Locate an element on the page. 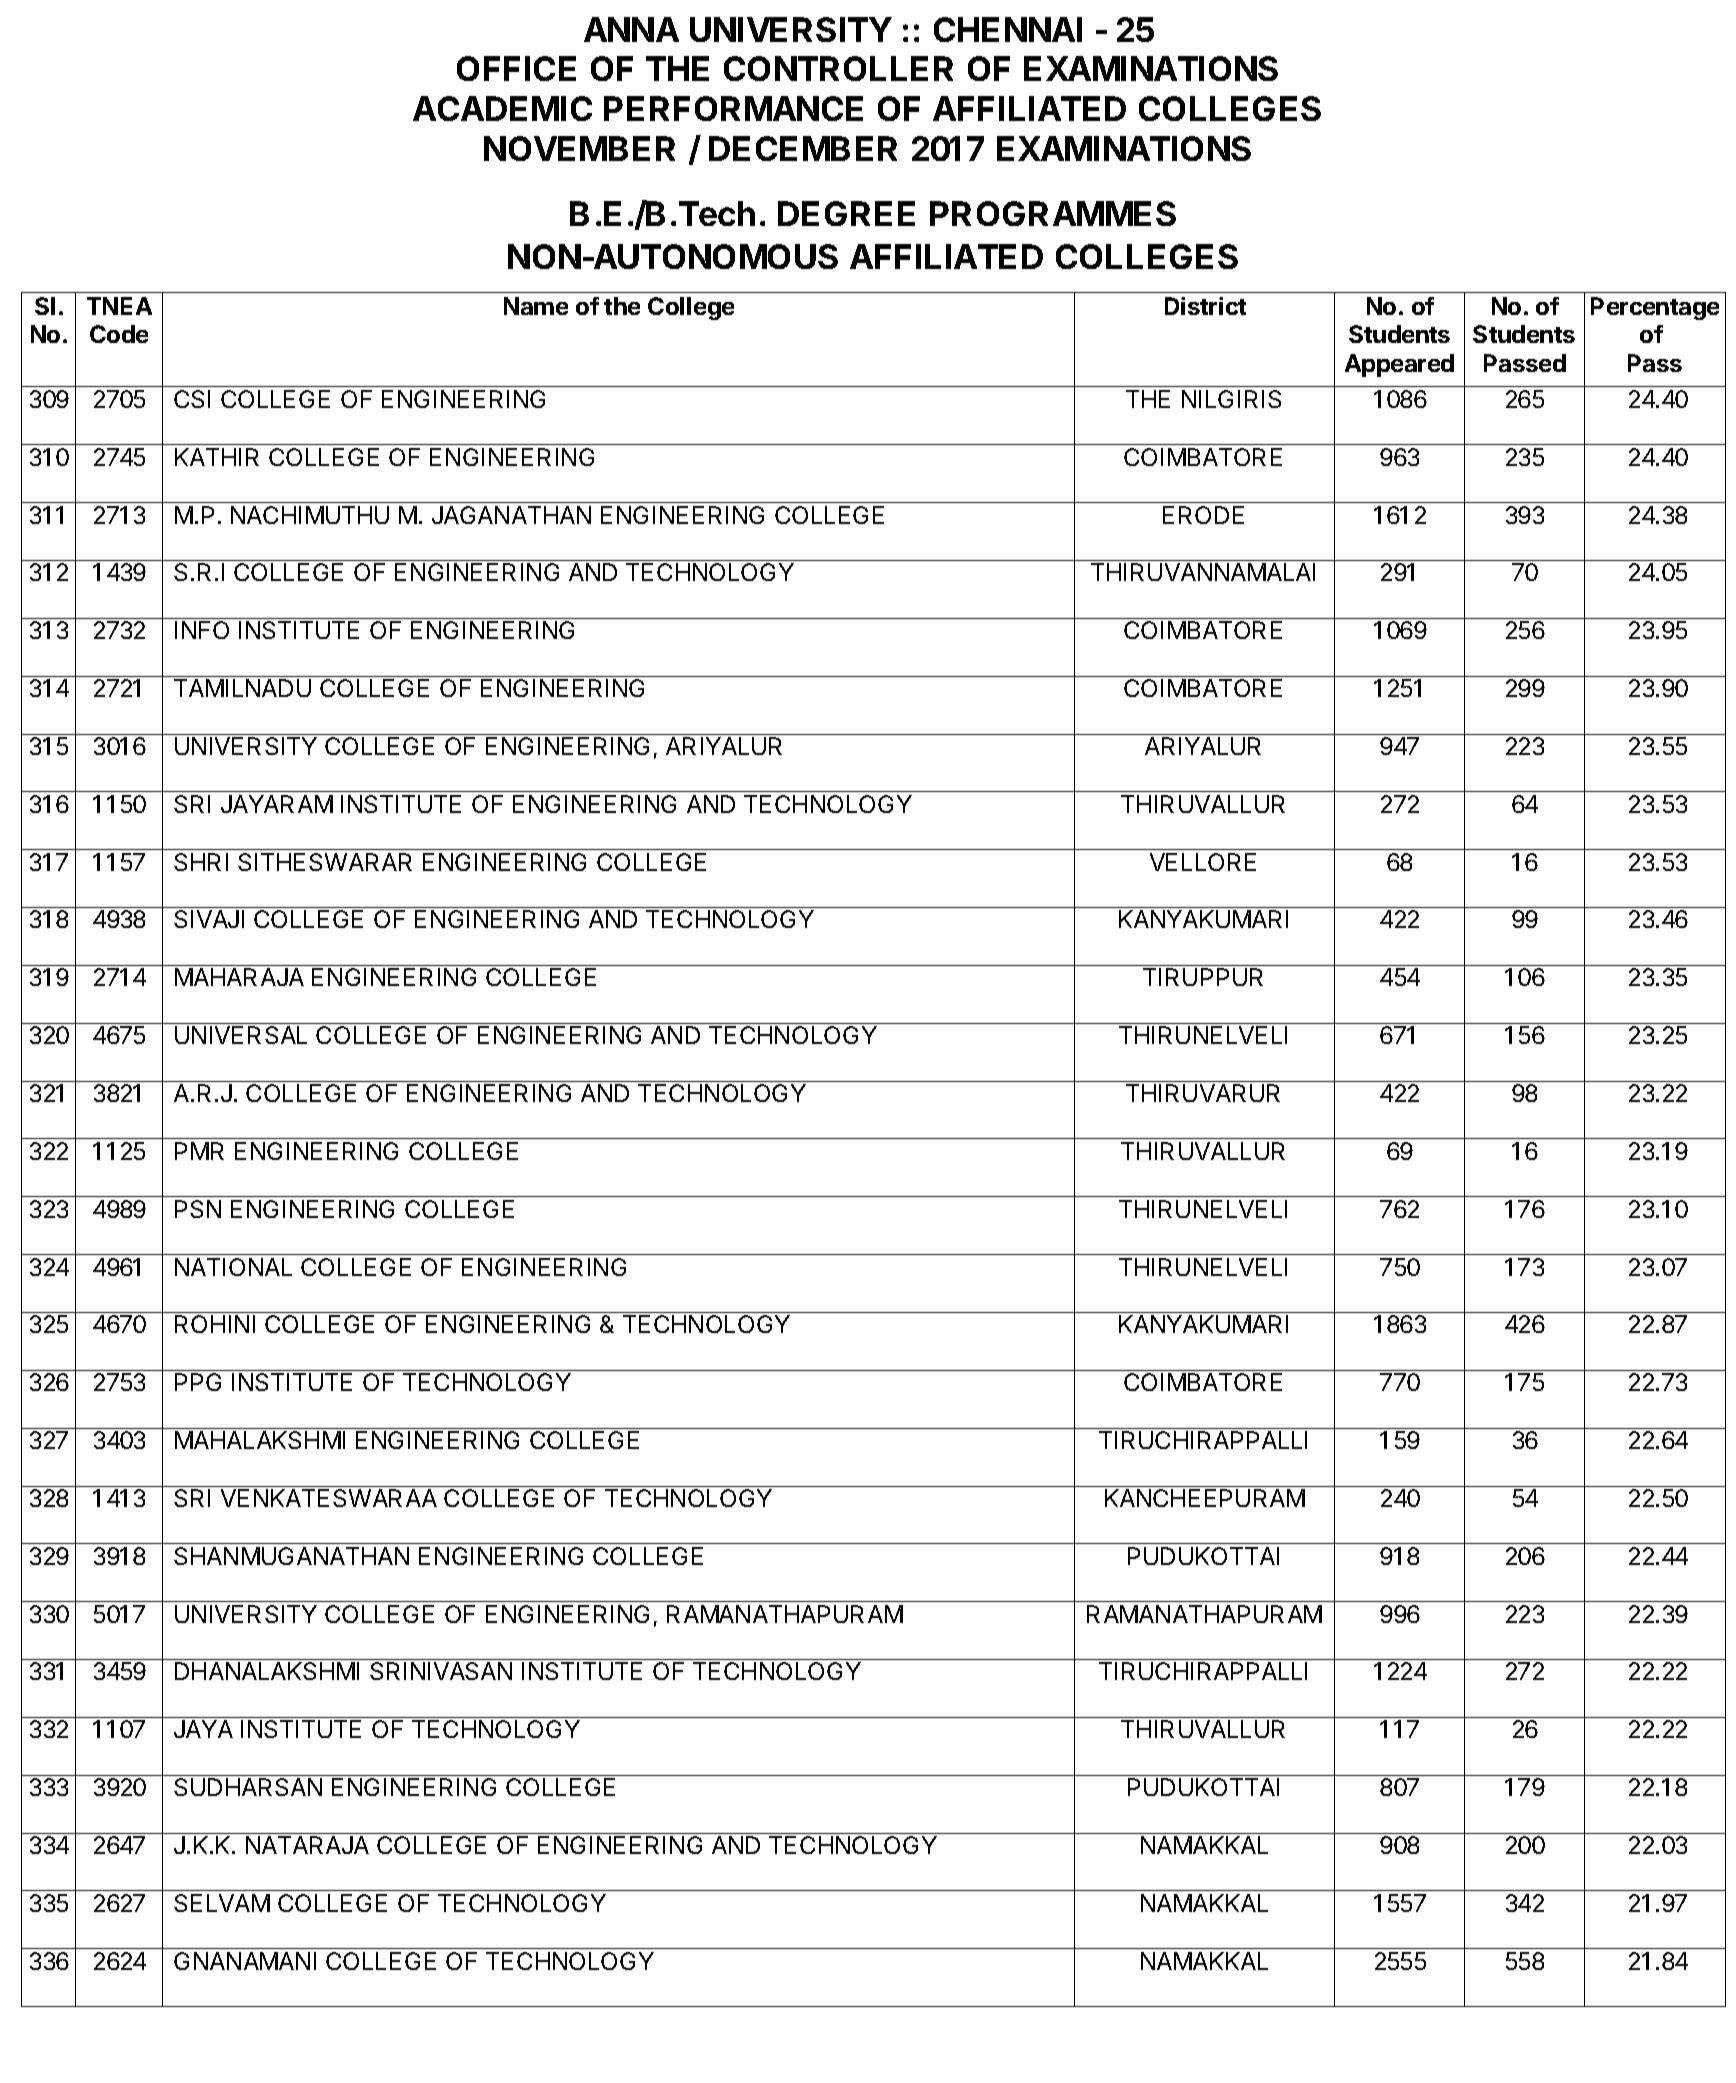 The height and width of the document is (2083, 1736). ERODE is located at coordinates (1203, 515).
